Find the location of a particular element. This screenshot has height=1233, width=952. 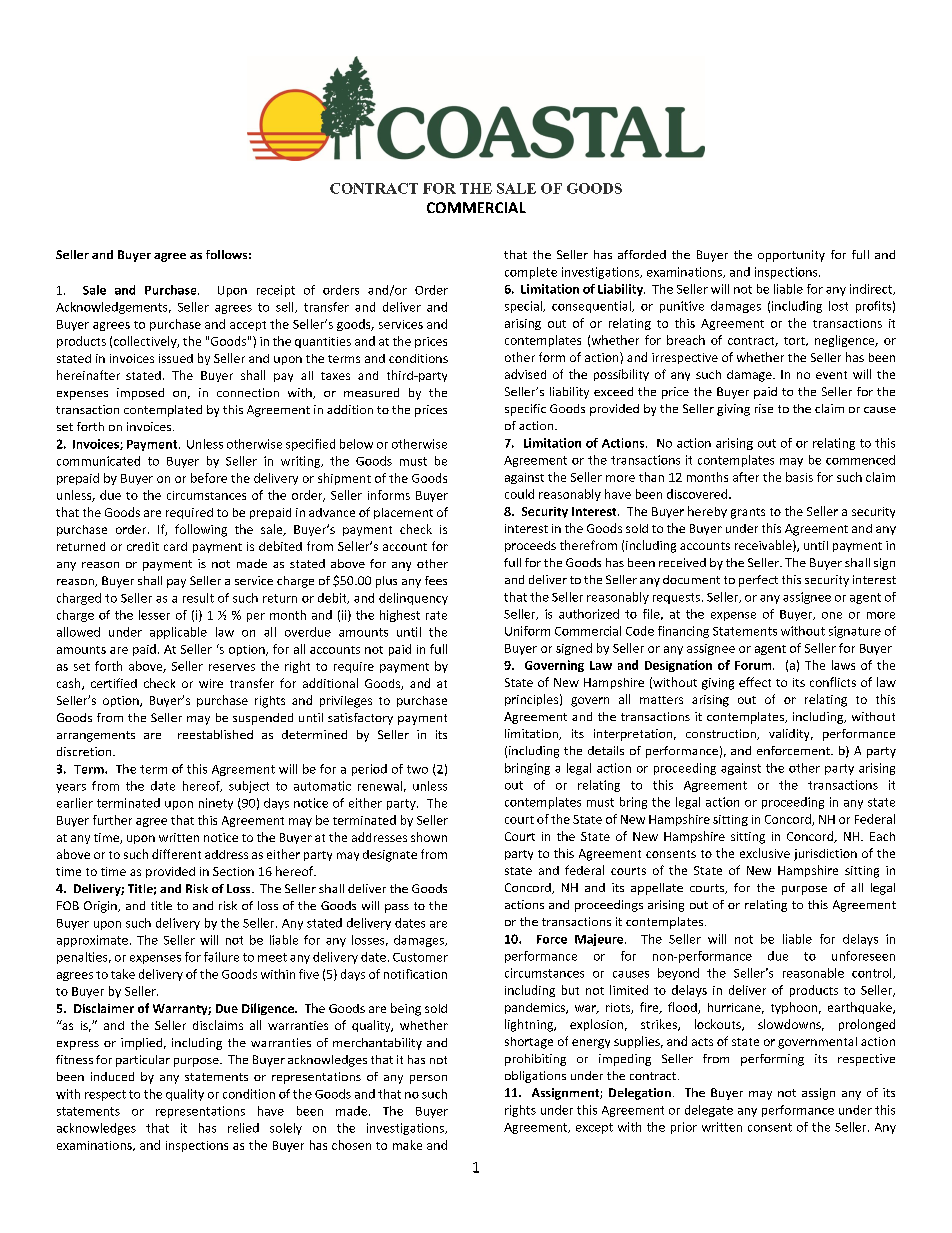

opportunity is located at coordinates (791, 256).
